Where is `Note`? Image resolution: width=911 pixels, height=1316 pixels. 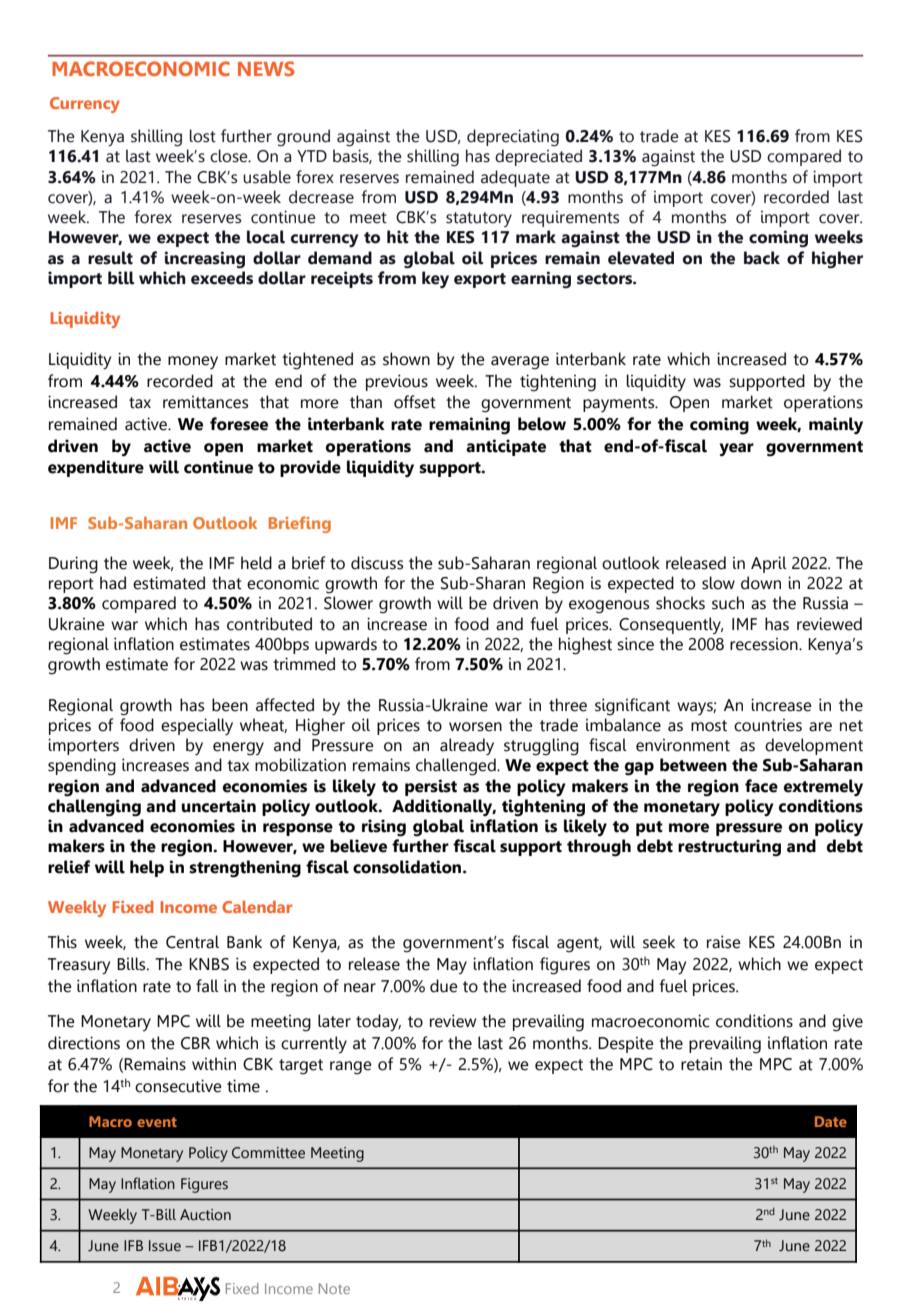
Note is located at coordinates (334, 1288).
